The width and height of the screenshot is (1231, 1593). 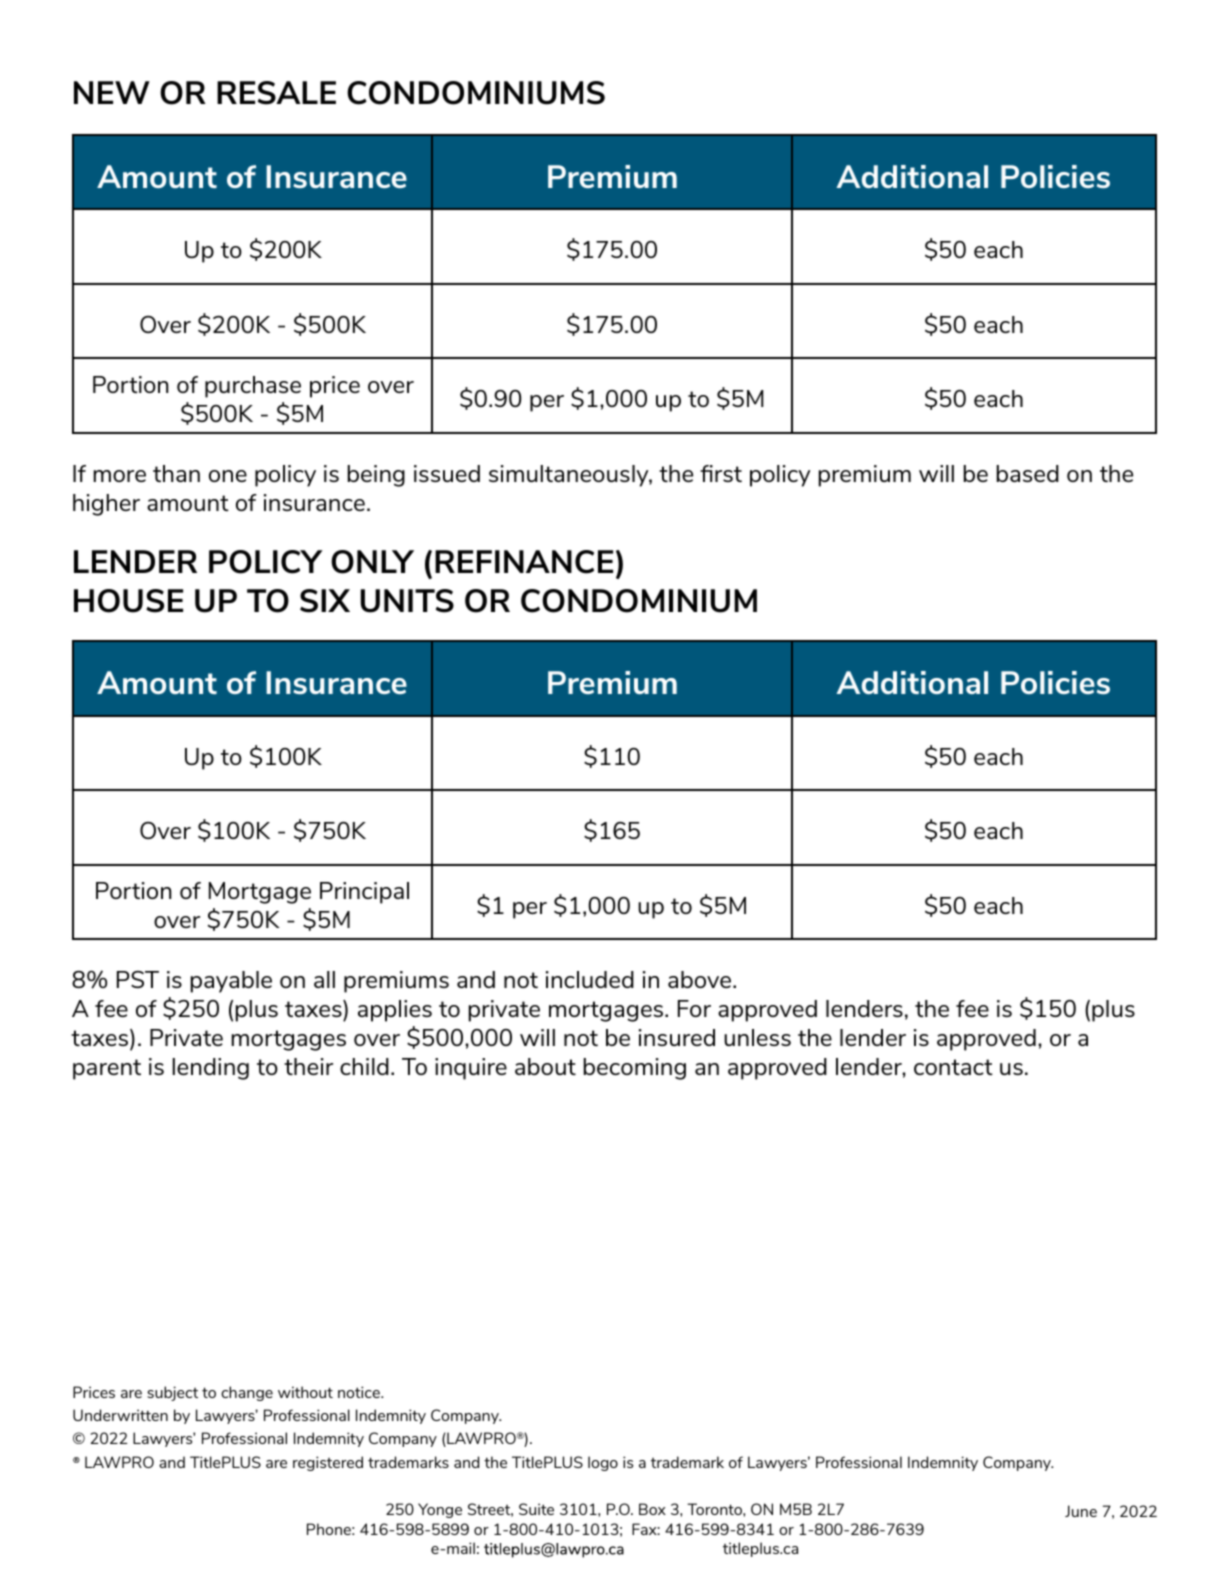 What do you see at coordinates (364, 893) in the screenshot?
I see `Principal` at bounding box center [364, 893].
